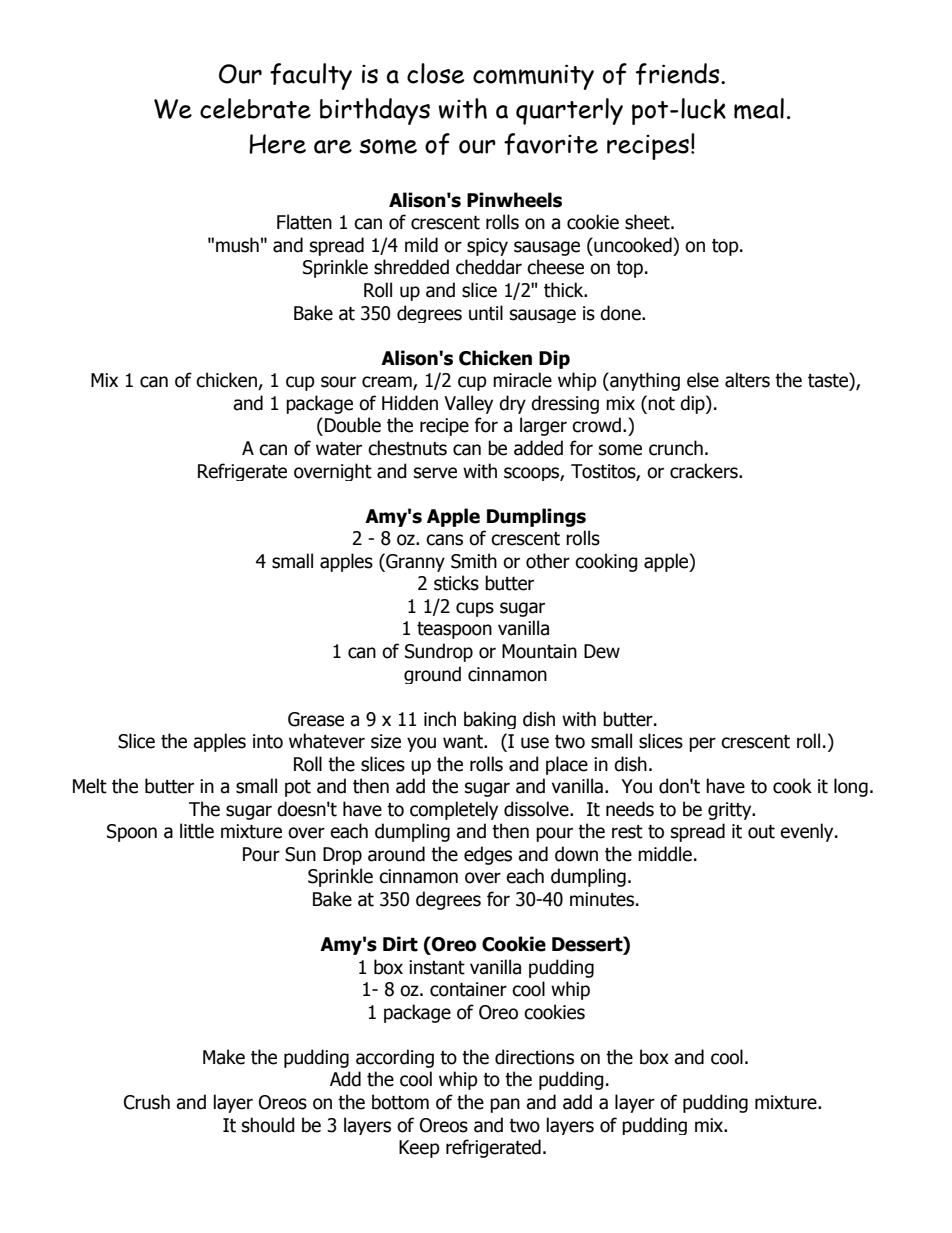 The width and height of the document is (952, 1233). I want to click on sour, so click(338, 382).
